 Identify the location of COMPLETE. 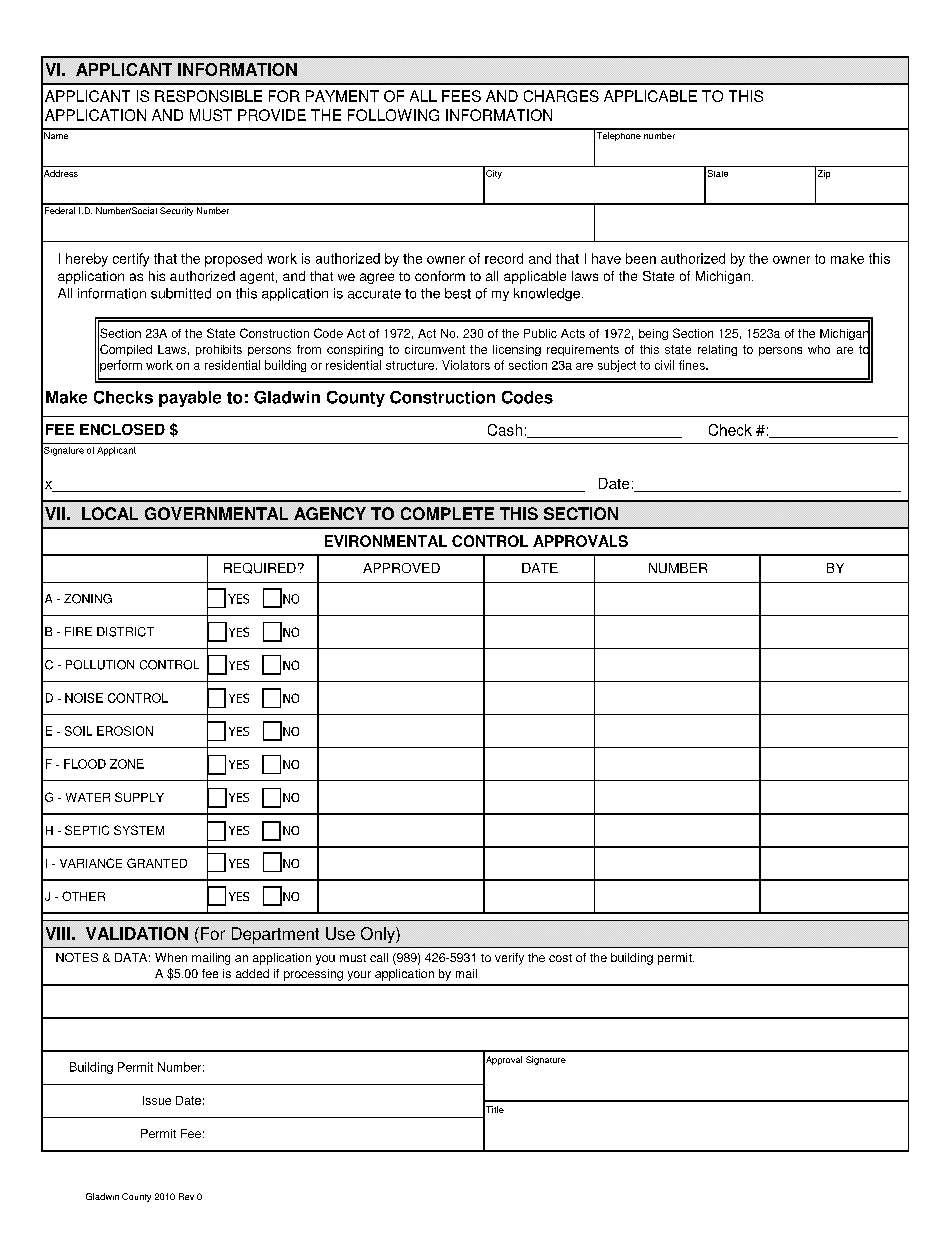
(447, 513).
